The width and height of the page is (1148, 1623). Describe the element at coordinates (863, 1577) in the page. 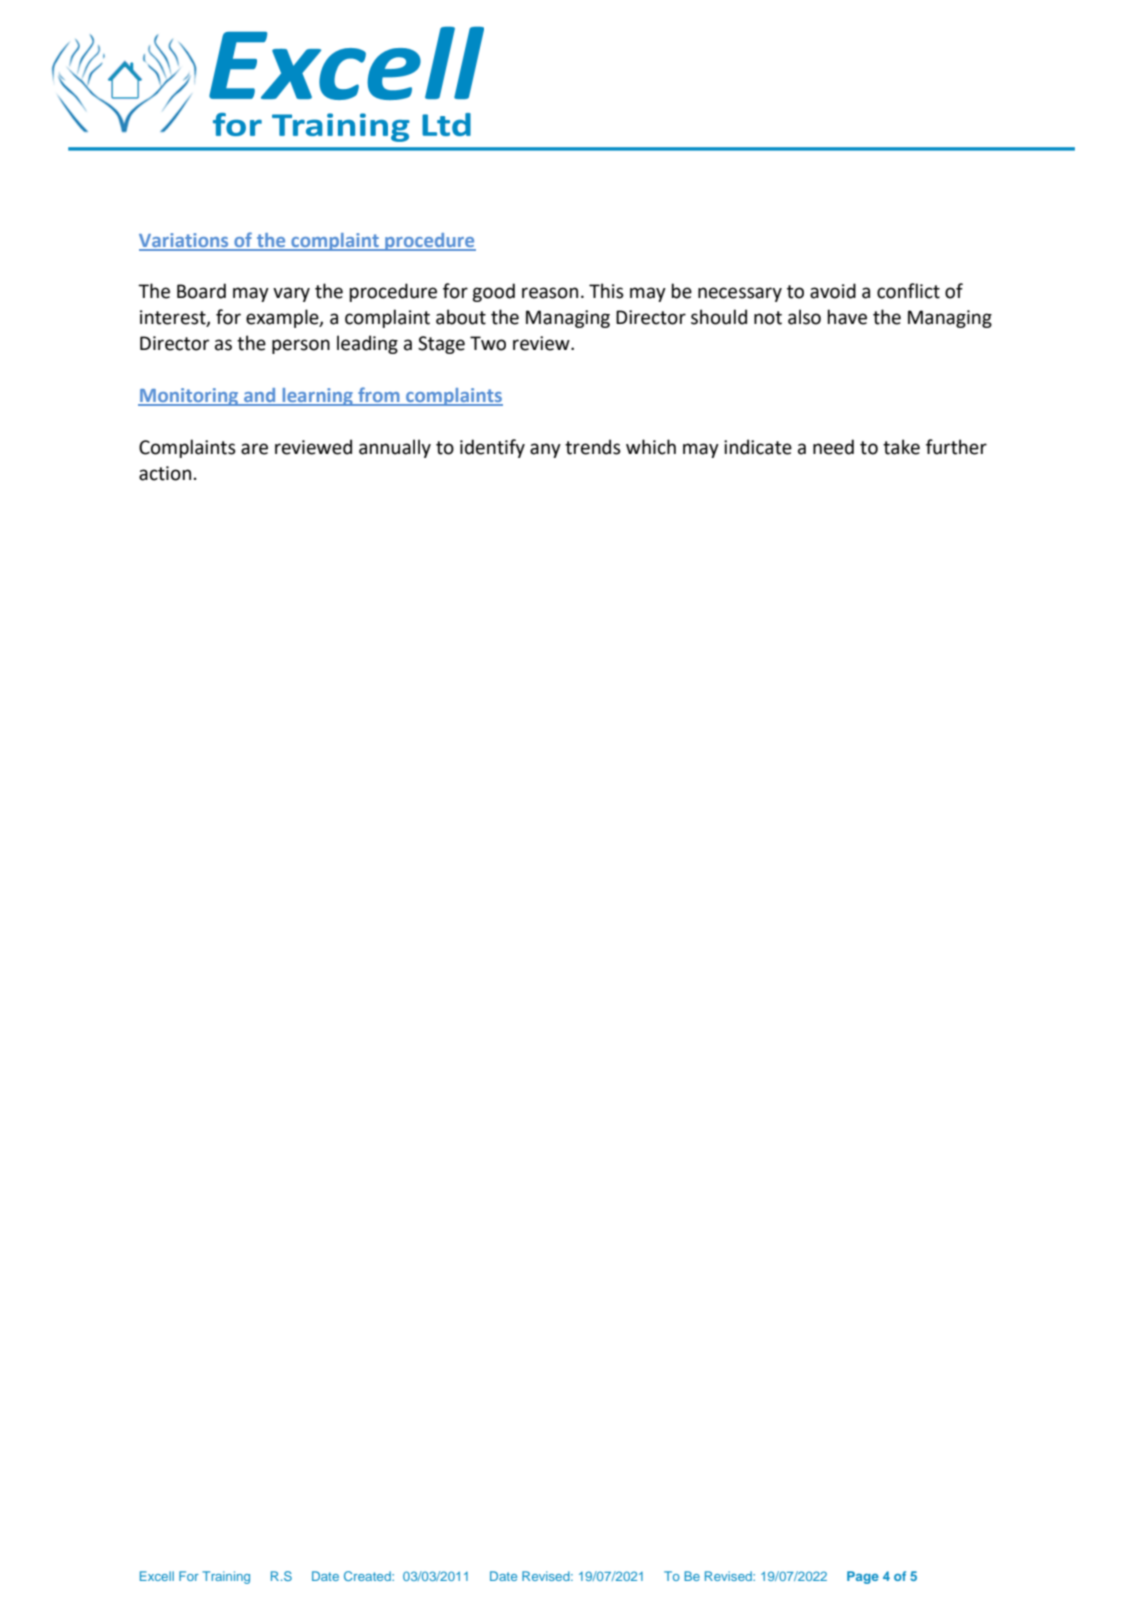

I see `Page` at that location.
